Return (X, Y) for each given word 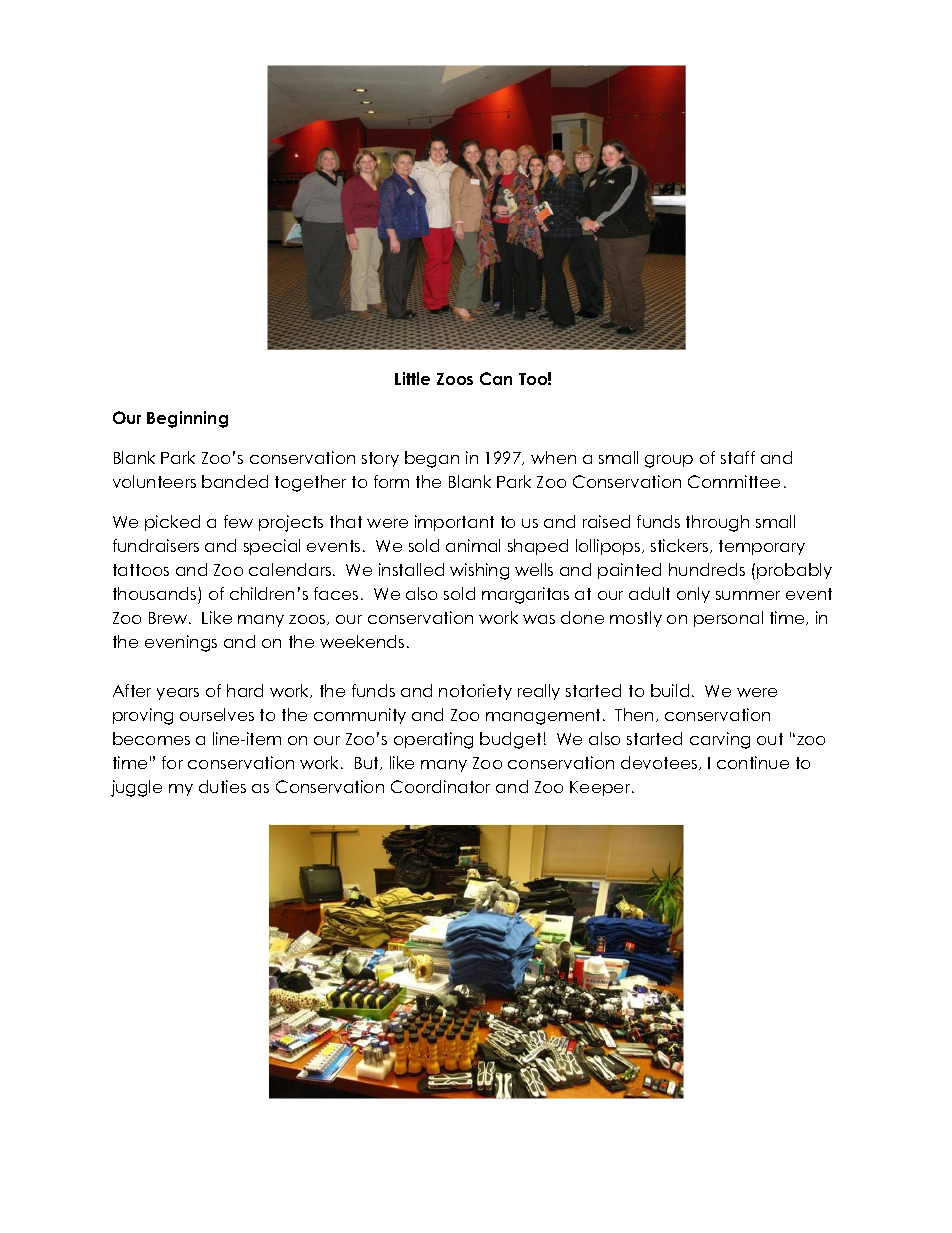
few (238, 521)
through (717, 523)
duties (222, 786)
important (454, 523)
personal (728, 619)
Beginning (187, 419)
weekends (362, 641)
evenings (181, 643)
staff (738, 457)
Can (496, 378)
